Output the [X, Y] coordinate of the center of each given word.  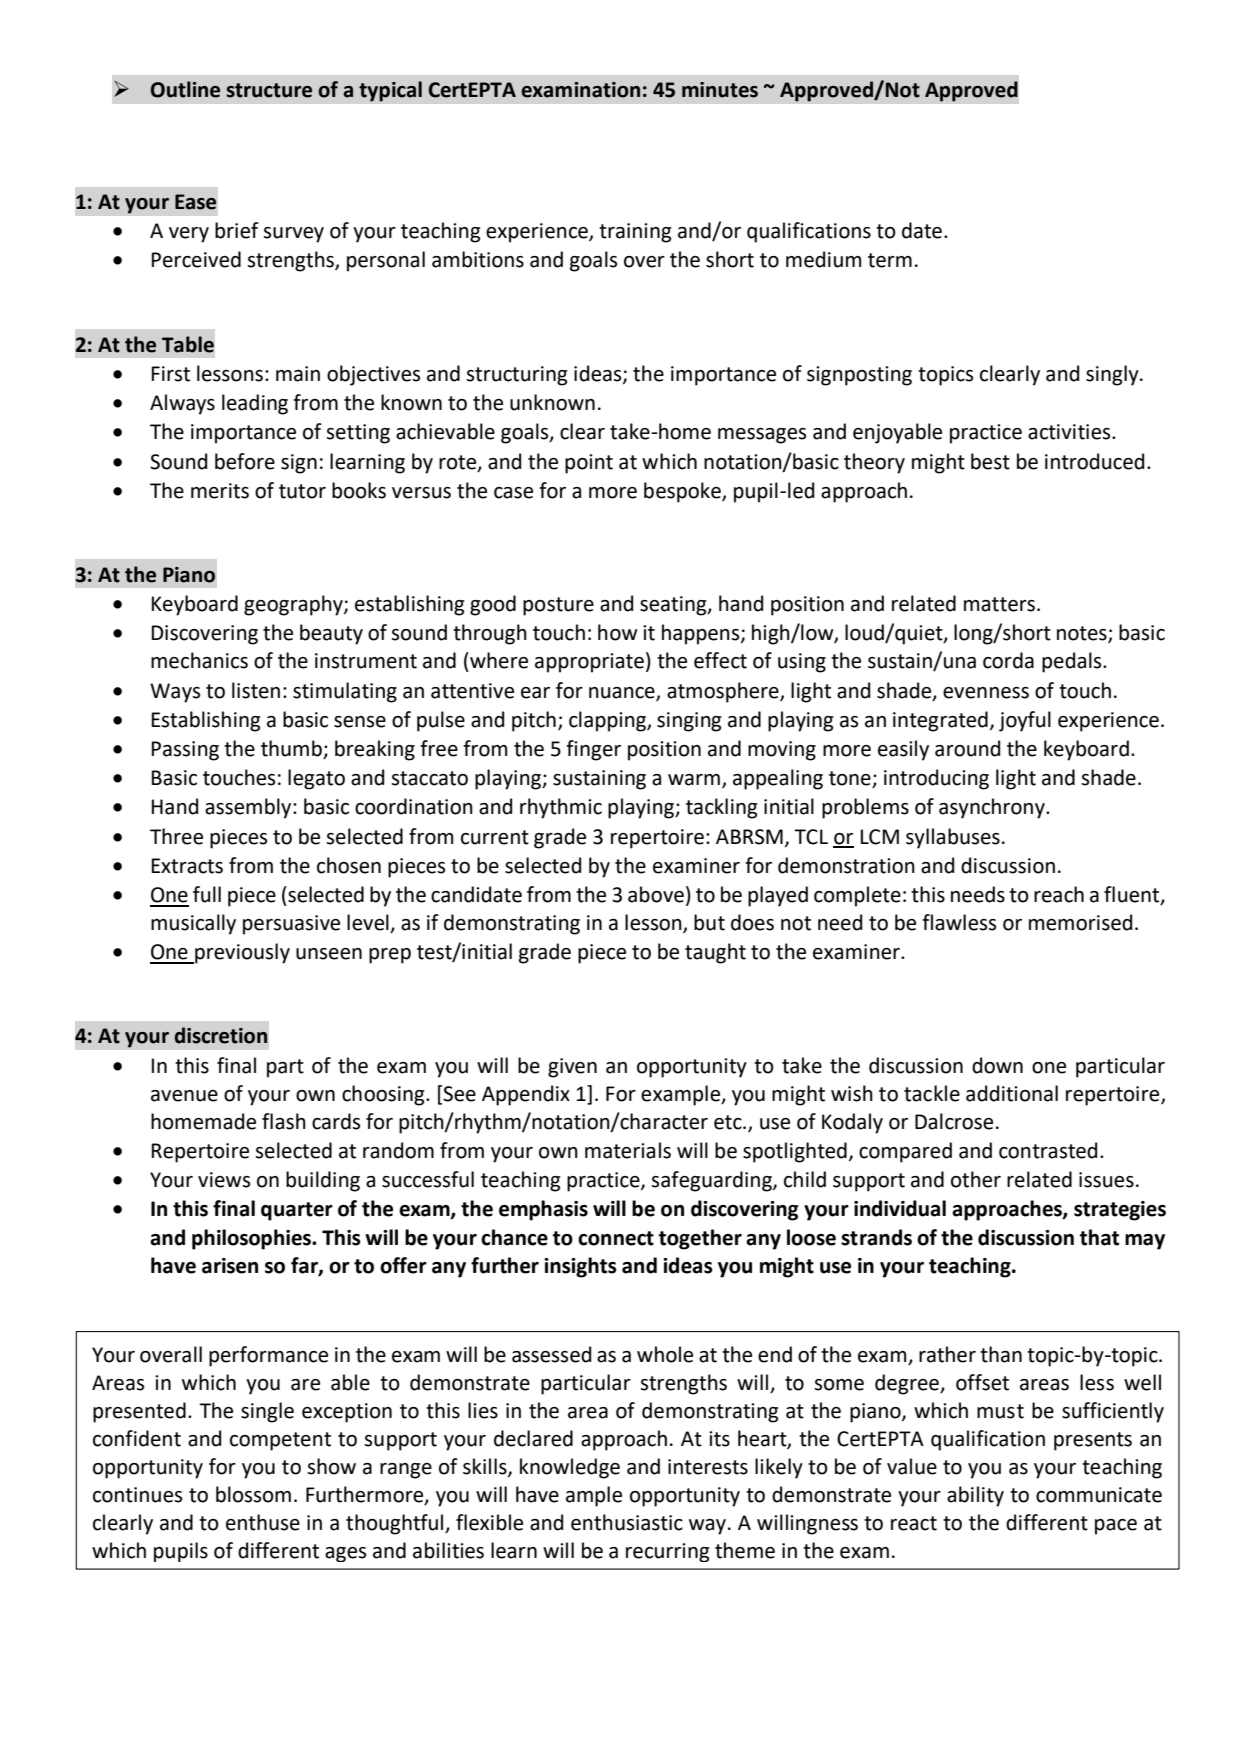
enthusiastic [627, 1522]
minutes [720, 90]
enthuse [263, 1522]
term [890, 260]
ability [975, 1496]
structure [269, 90]
